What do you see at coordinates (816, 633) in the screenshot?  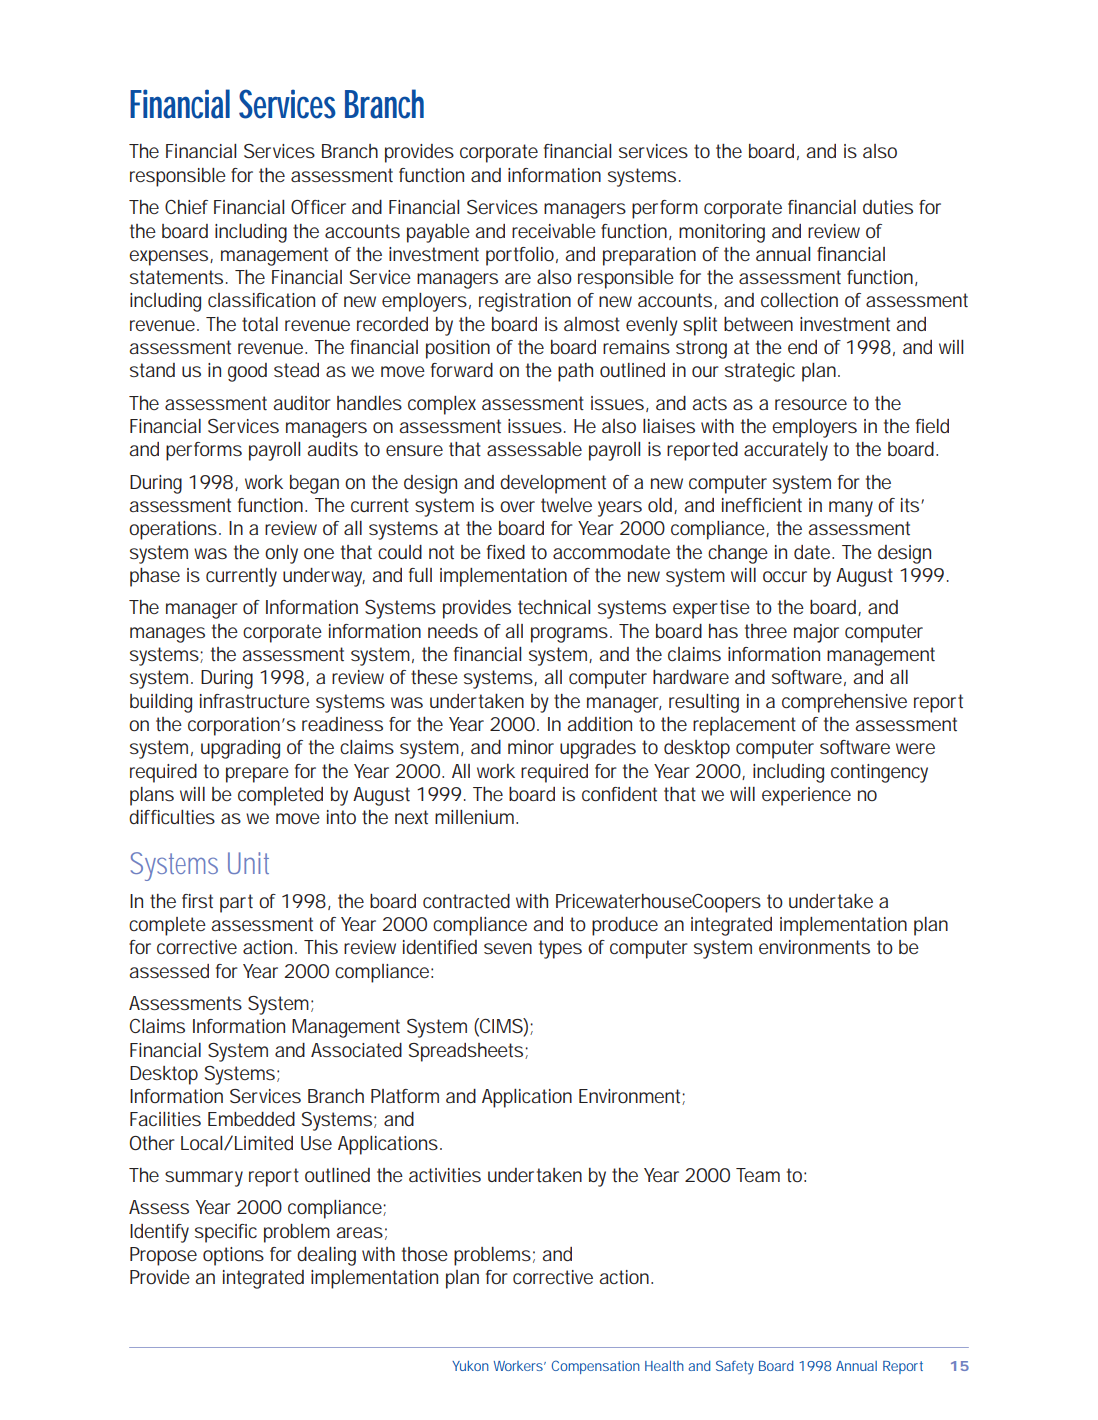 I see `major` at bounding box center [816, 633].
